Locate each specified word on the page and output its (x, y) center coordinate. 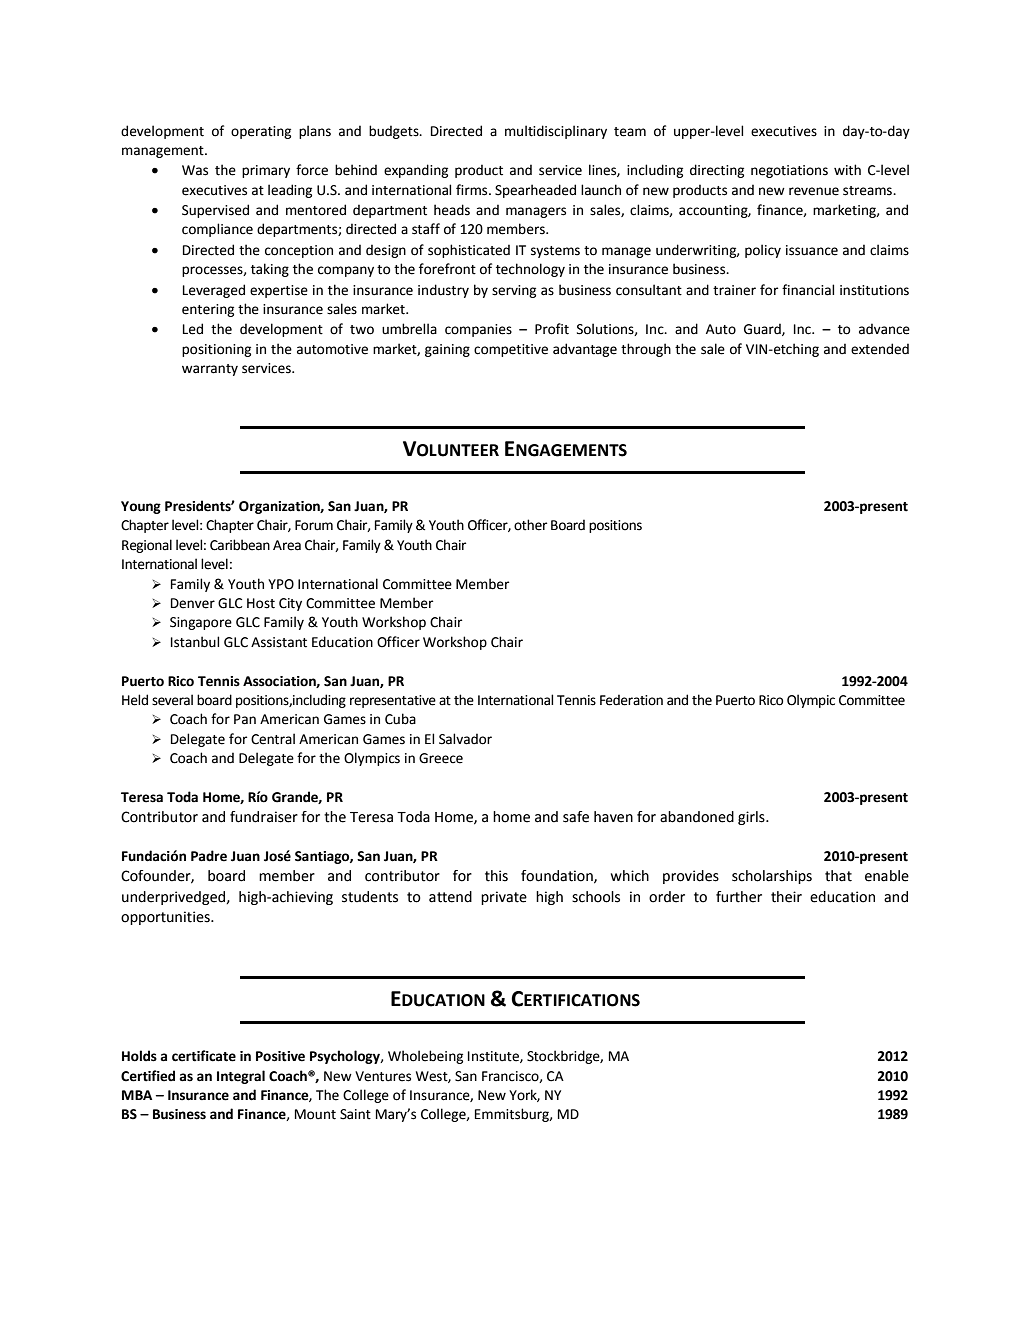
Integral (241, 1077)
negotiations (789, 171)
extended (880, 349)
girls (752, 818)
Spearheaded (535, 191)
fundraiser (264, 817)
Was (195, 170)
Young (141, 507)
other (530, 525)
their (786, 897)
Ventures (383, 1076)
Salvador (465, 739)
